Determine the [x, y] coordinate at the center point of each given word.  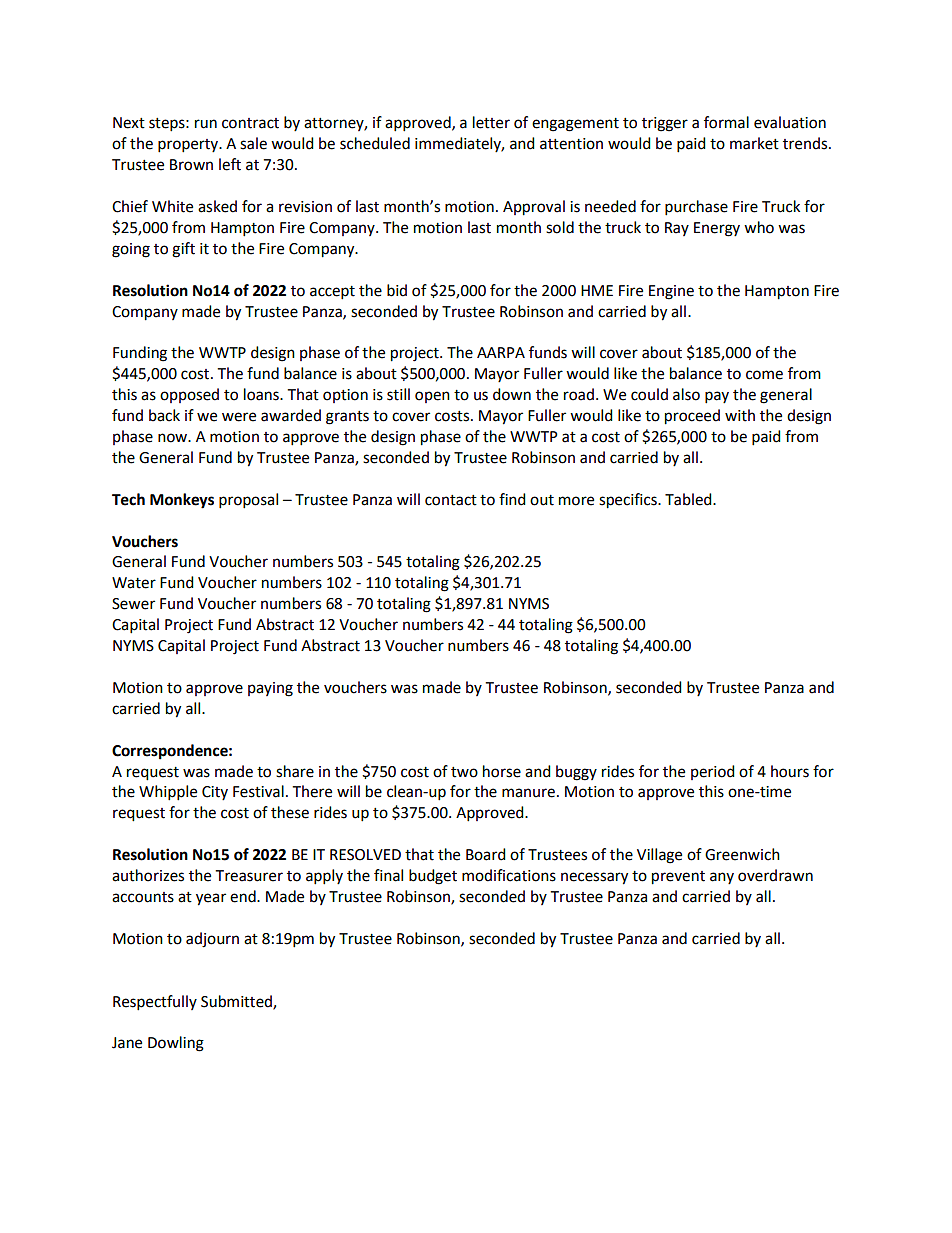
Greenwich [742, 854]
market [754, 143]
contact [451, 500]
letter [491, 122]
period [713, 772]
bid [397, 290]
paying [270, 689]
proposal [248, 501]
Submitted [237, 1002]
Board [486, 854]
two [464, 772]
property [189, 146]
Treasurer [249, 876]
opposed [189, 395]
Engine [671, 292]
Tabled [689, 499]
